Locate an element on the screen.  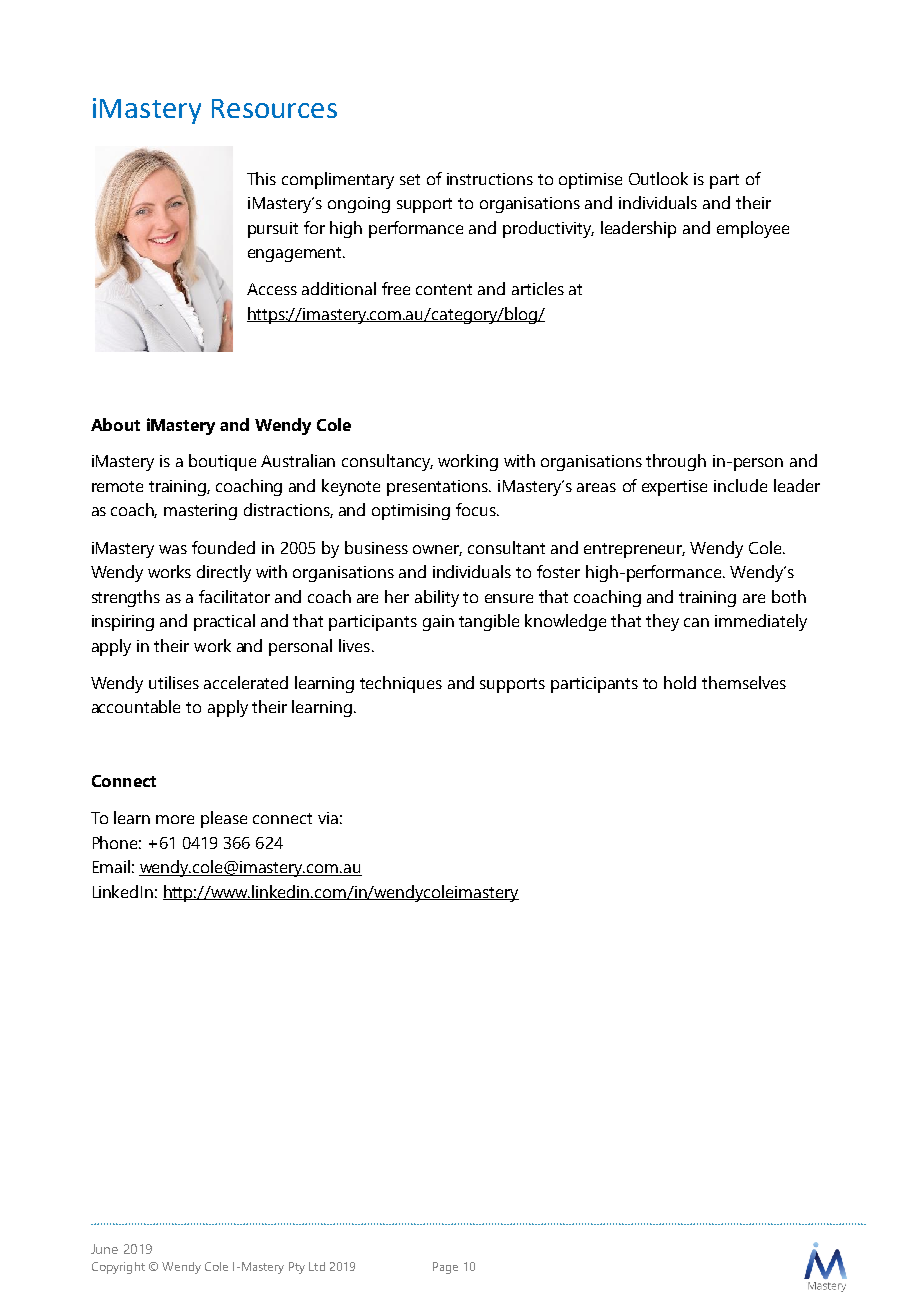
Page is located at coordinates (445, 1268).
